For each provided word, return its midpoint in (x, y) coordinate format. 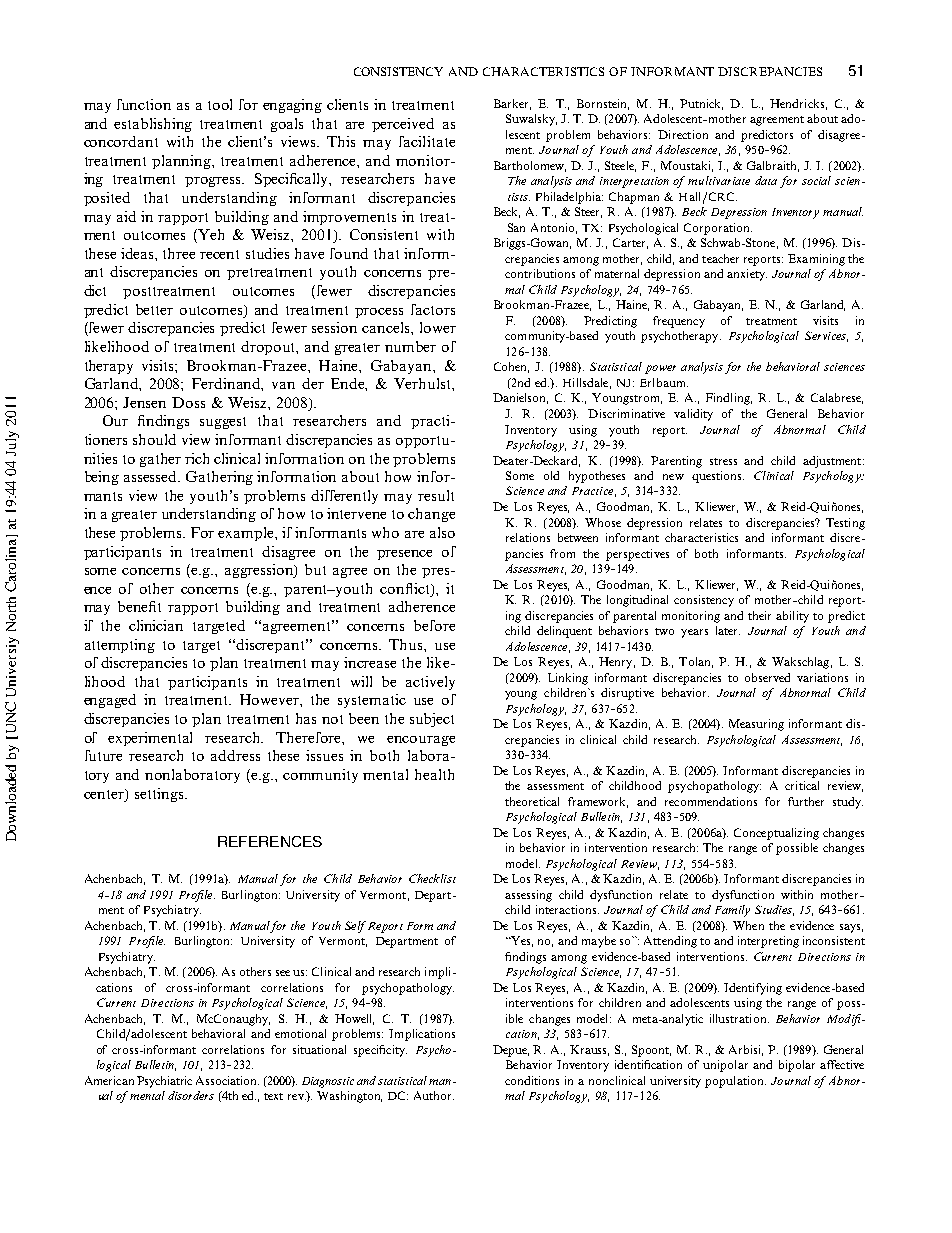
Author (434, 1095)
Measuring (756, 725)
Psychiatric (164, 1082)
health (434, 774)
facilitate (427, 141)
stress (723, 461)
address (235, 755)
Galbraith (773, 166)
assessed (152, 476)
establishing (153, 125)
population (735, 1082)
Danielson (520, 398)
